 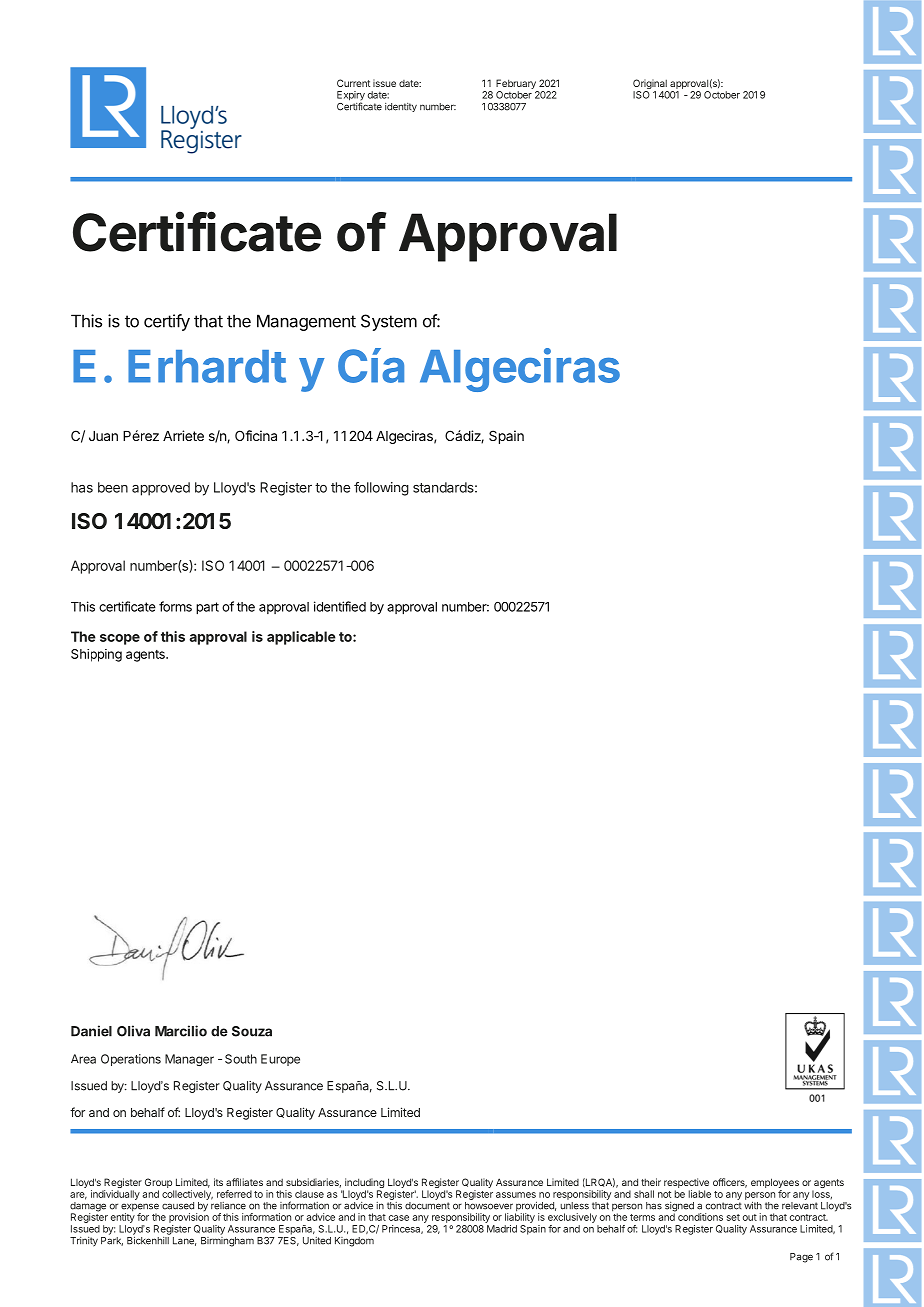 What do you see at coordinates (651, 85) in the image?
I see `Original` at bounding box center [651, 85].
